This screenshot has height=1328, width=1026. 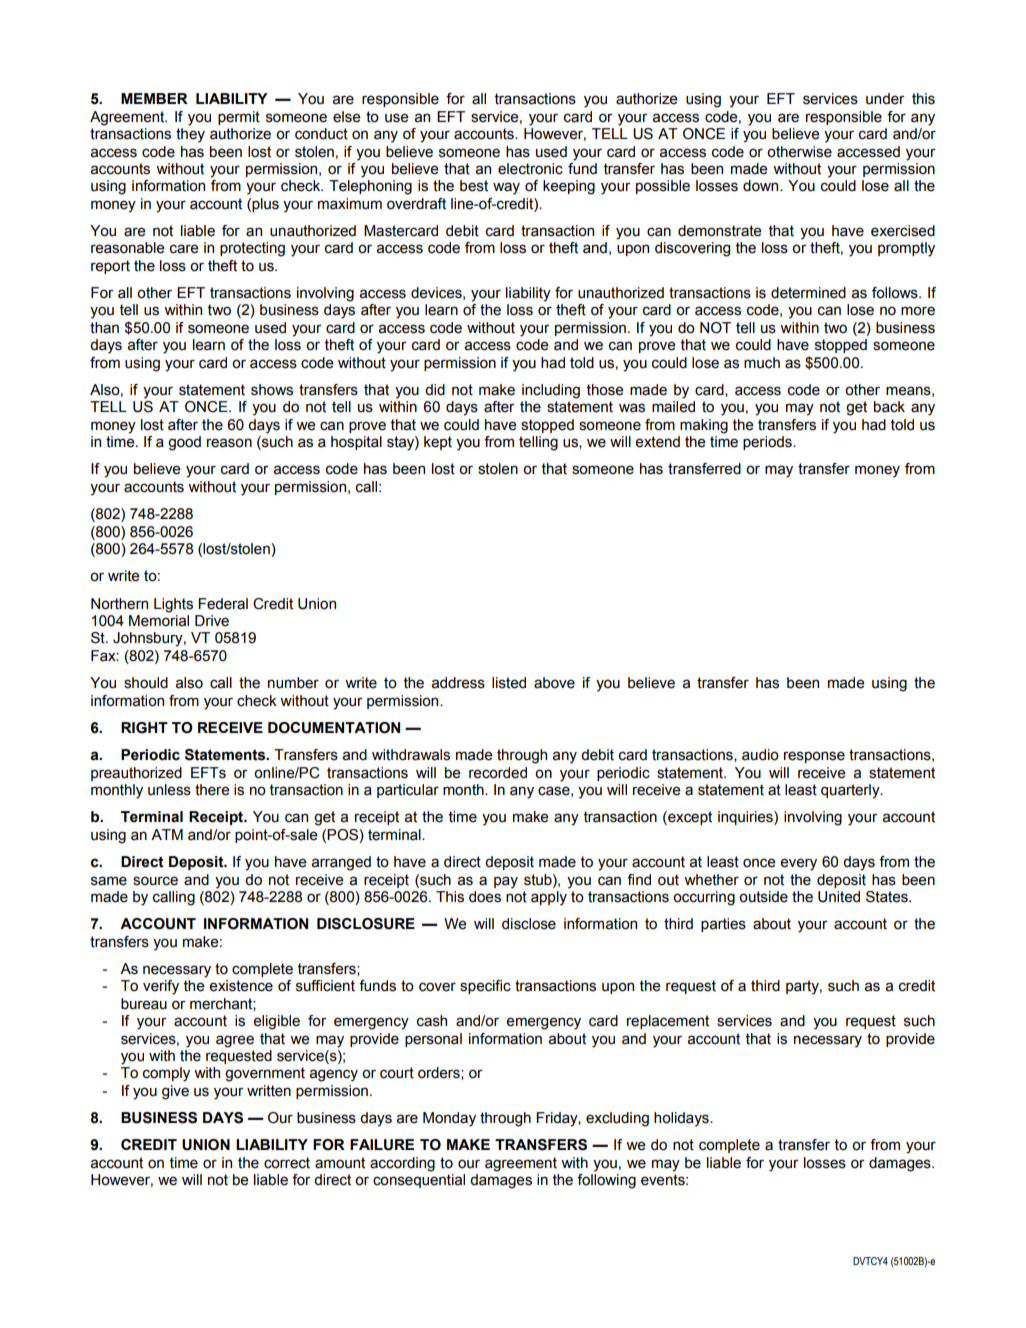 What do you see at coordinates (212, 621) in the screenshot?
I see `Drive` at bounding box center [212, 621].
